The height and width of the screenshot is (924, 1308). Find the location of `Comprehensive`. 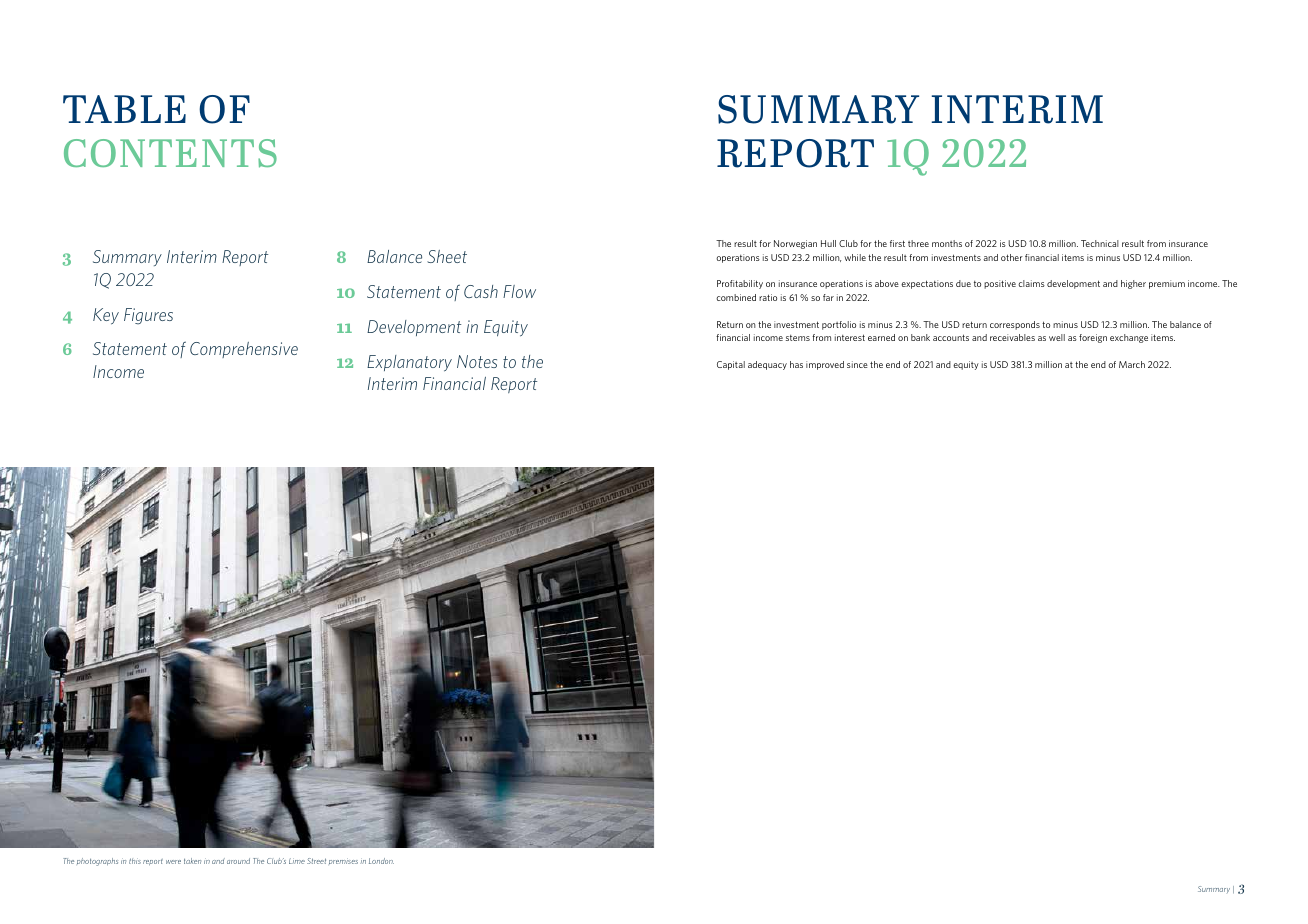

Comprehensive is located at coordinates (244, 350).
